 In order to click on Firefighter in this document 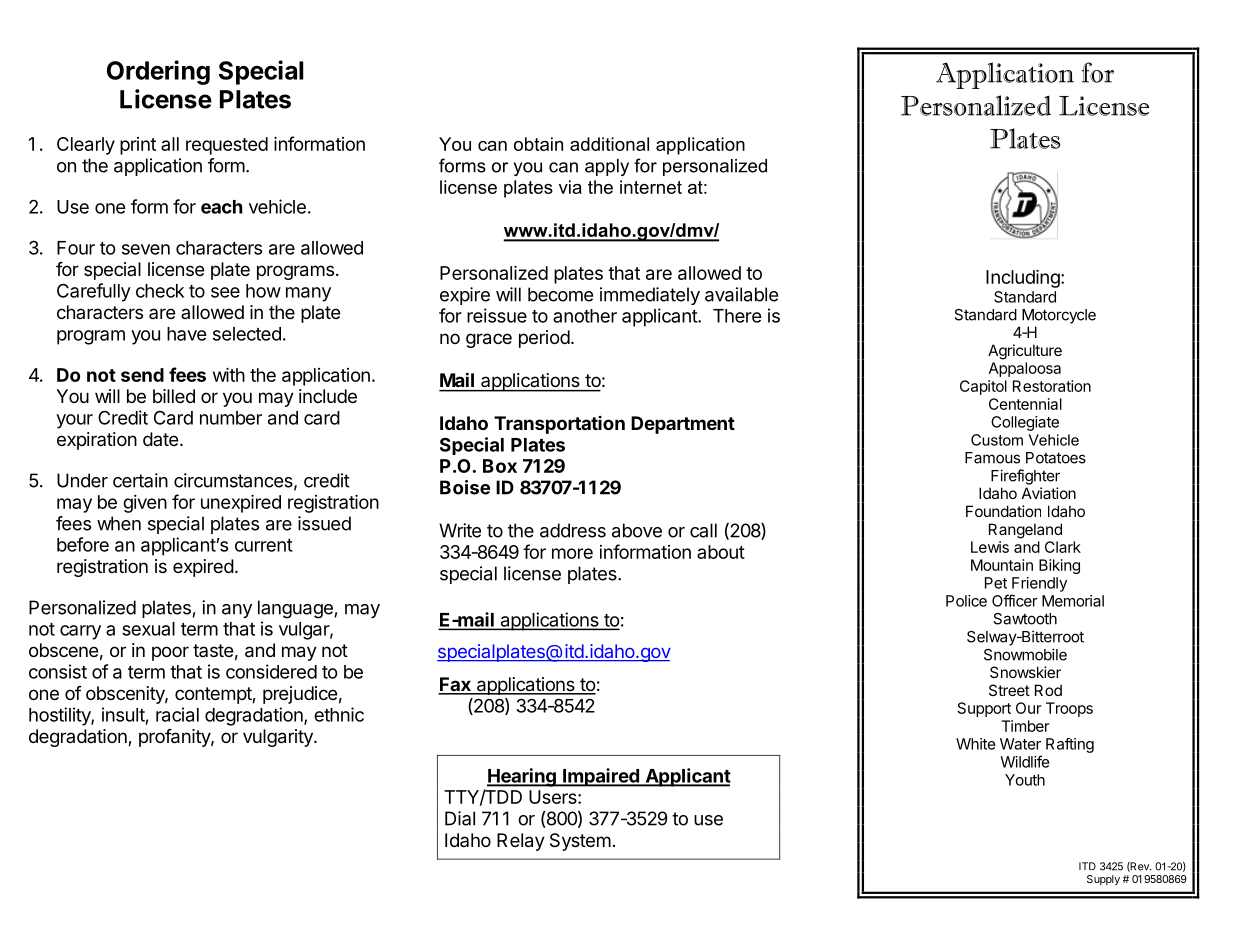, I will do `click(1025, 477)`.
